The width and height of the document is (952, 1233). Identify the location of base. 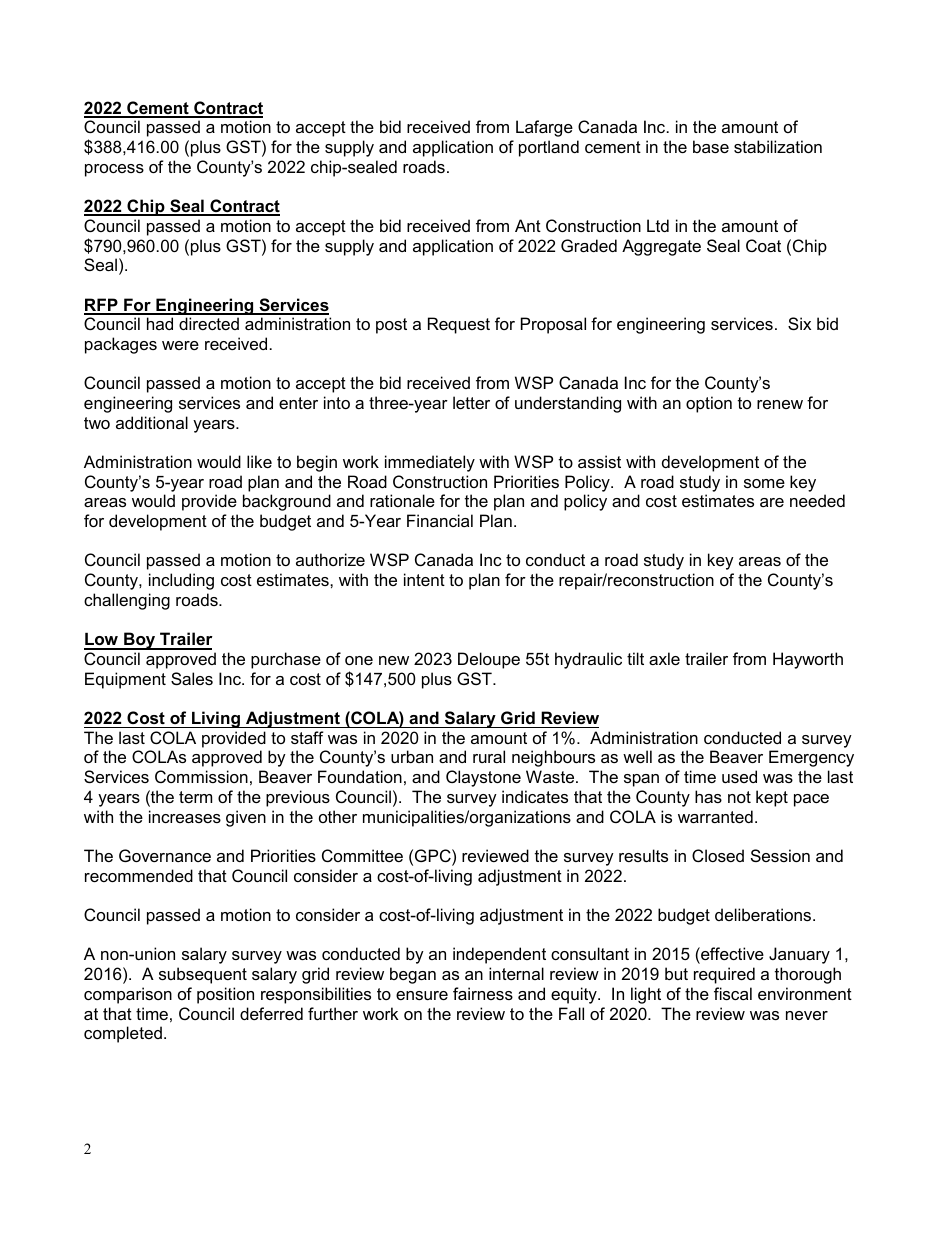
(711, 146).
